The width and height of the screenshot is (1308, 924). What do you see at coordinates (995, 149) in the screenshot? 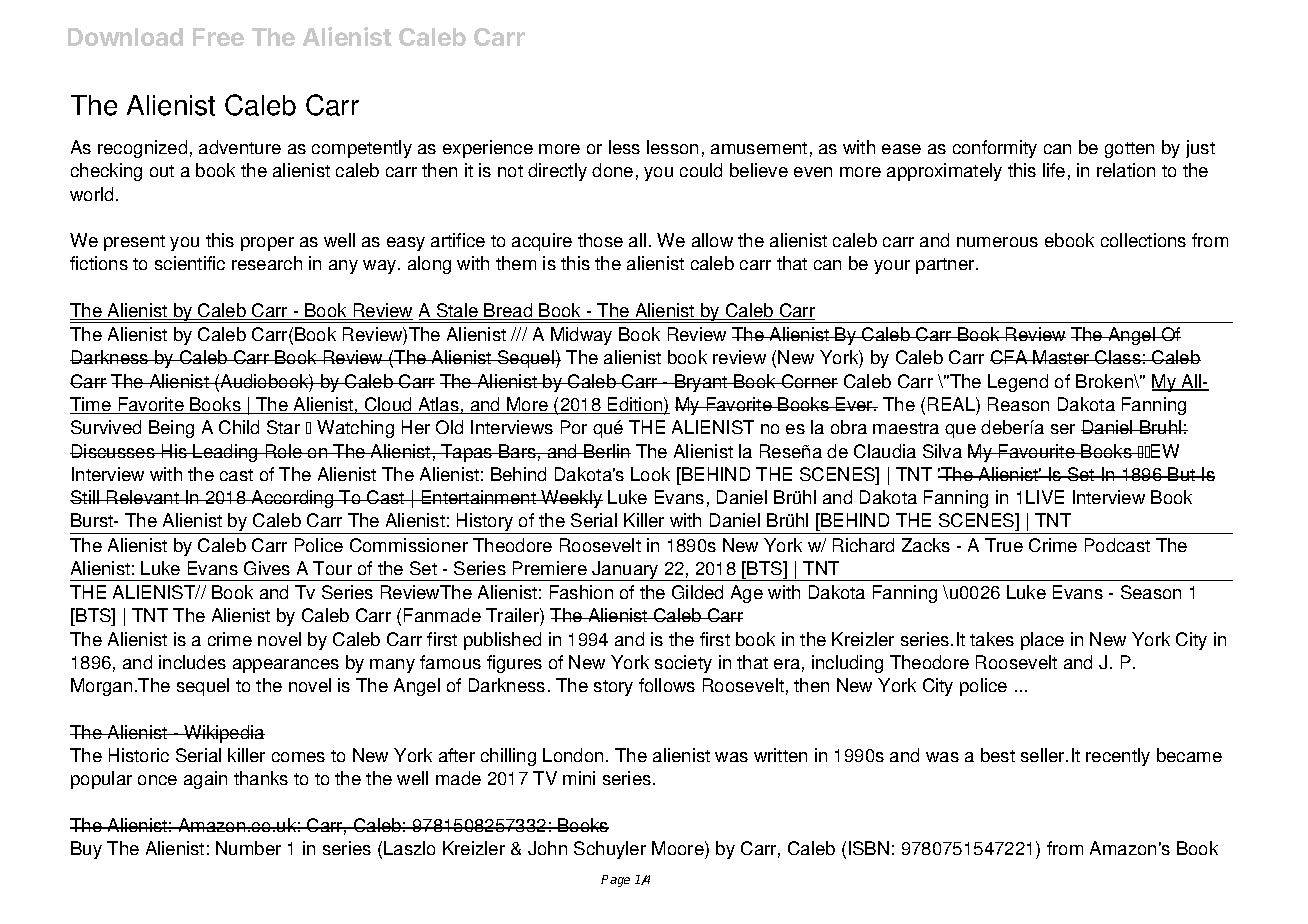
I see `conformity` at bounding box center [995, 149].
